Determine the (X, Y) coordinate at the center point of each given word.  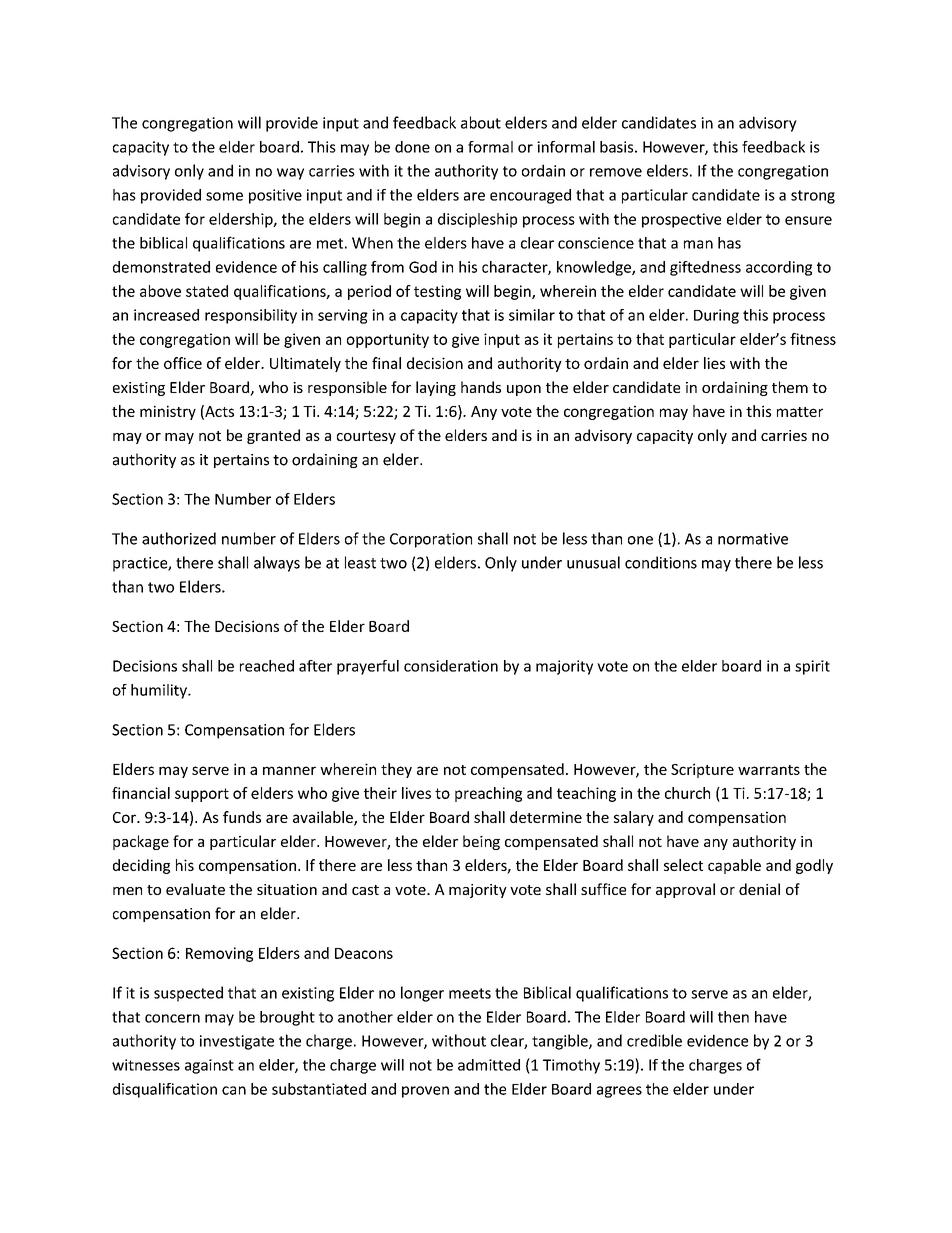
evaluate (195, 889)
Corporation (431, 540)
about (481, 122)
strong (813, 197)
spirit (812, 667)
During (716, 316)
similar (532, 315)
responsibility (251, 316)
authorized (179, 538)
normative (753, 539)
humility (160, 691)
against (209, 1066)
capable (734, 866)
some (224, 196)
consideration (451, 666)
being (481, 842)
